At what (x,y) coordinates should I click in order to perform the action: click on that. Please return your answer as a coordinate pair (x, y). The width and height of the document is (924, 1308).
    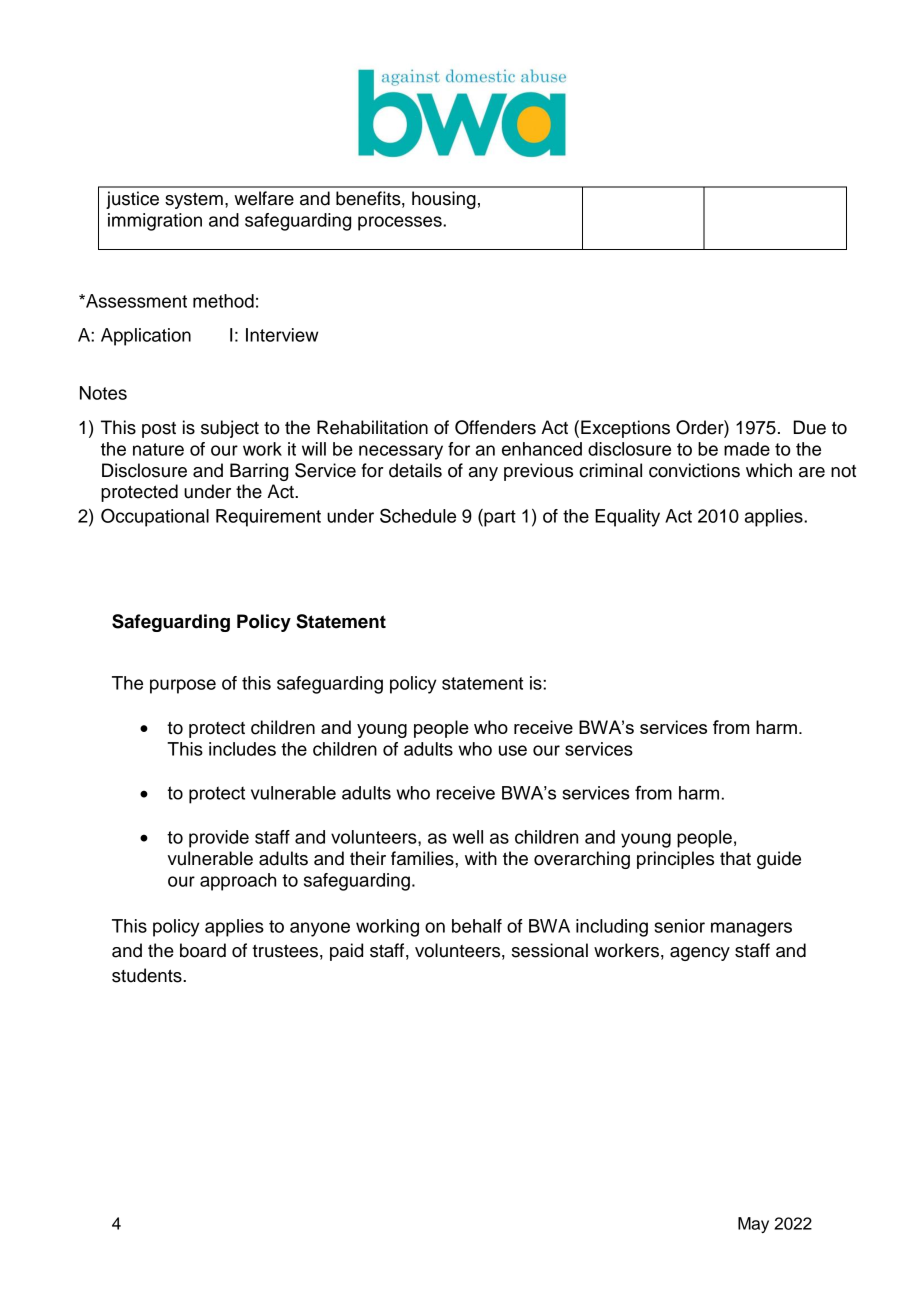
    Looking at the image, I should click on (735, 858).
